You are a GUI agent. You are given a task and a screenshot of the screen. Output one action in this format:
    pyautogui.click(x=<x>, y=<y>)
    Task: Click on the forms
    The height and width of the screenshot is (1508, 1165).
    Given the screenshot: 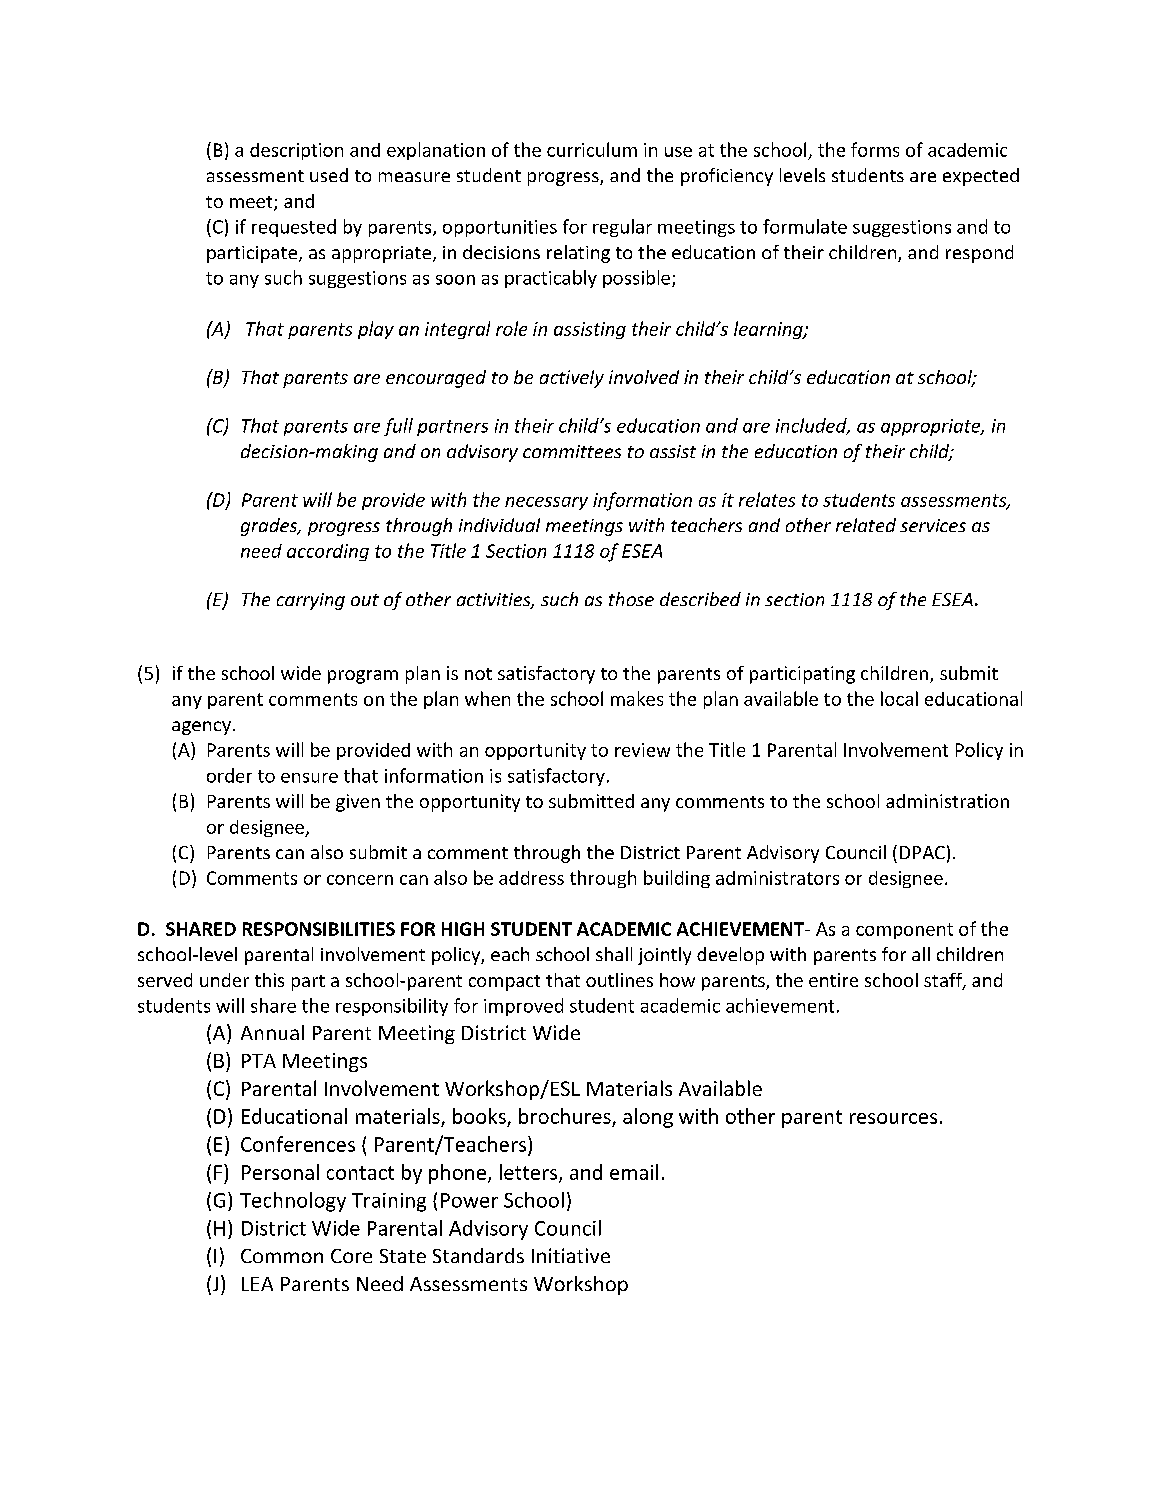 What is the action you would take?
    pyautogui.click(x=875, y=149)
